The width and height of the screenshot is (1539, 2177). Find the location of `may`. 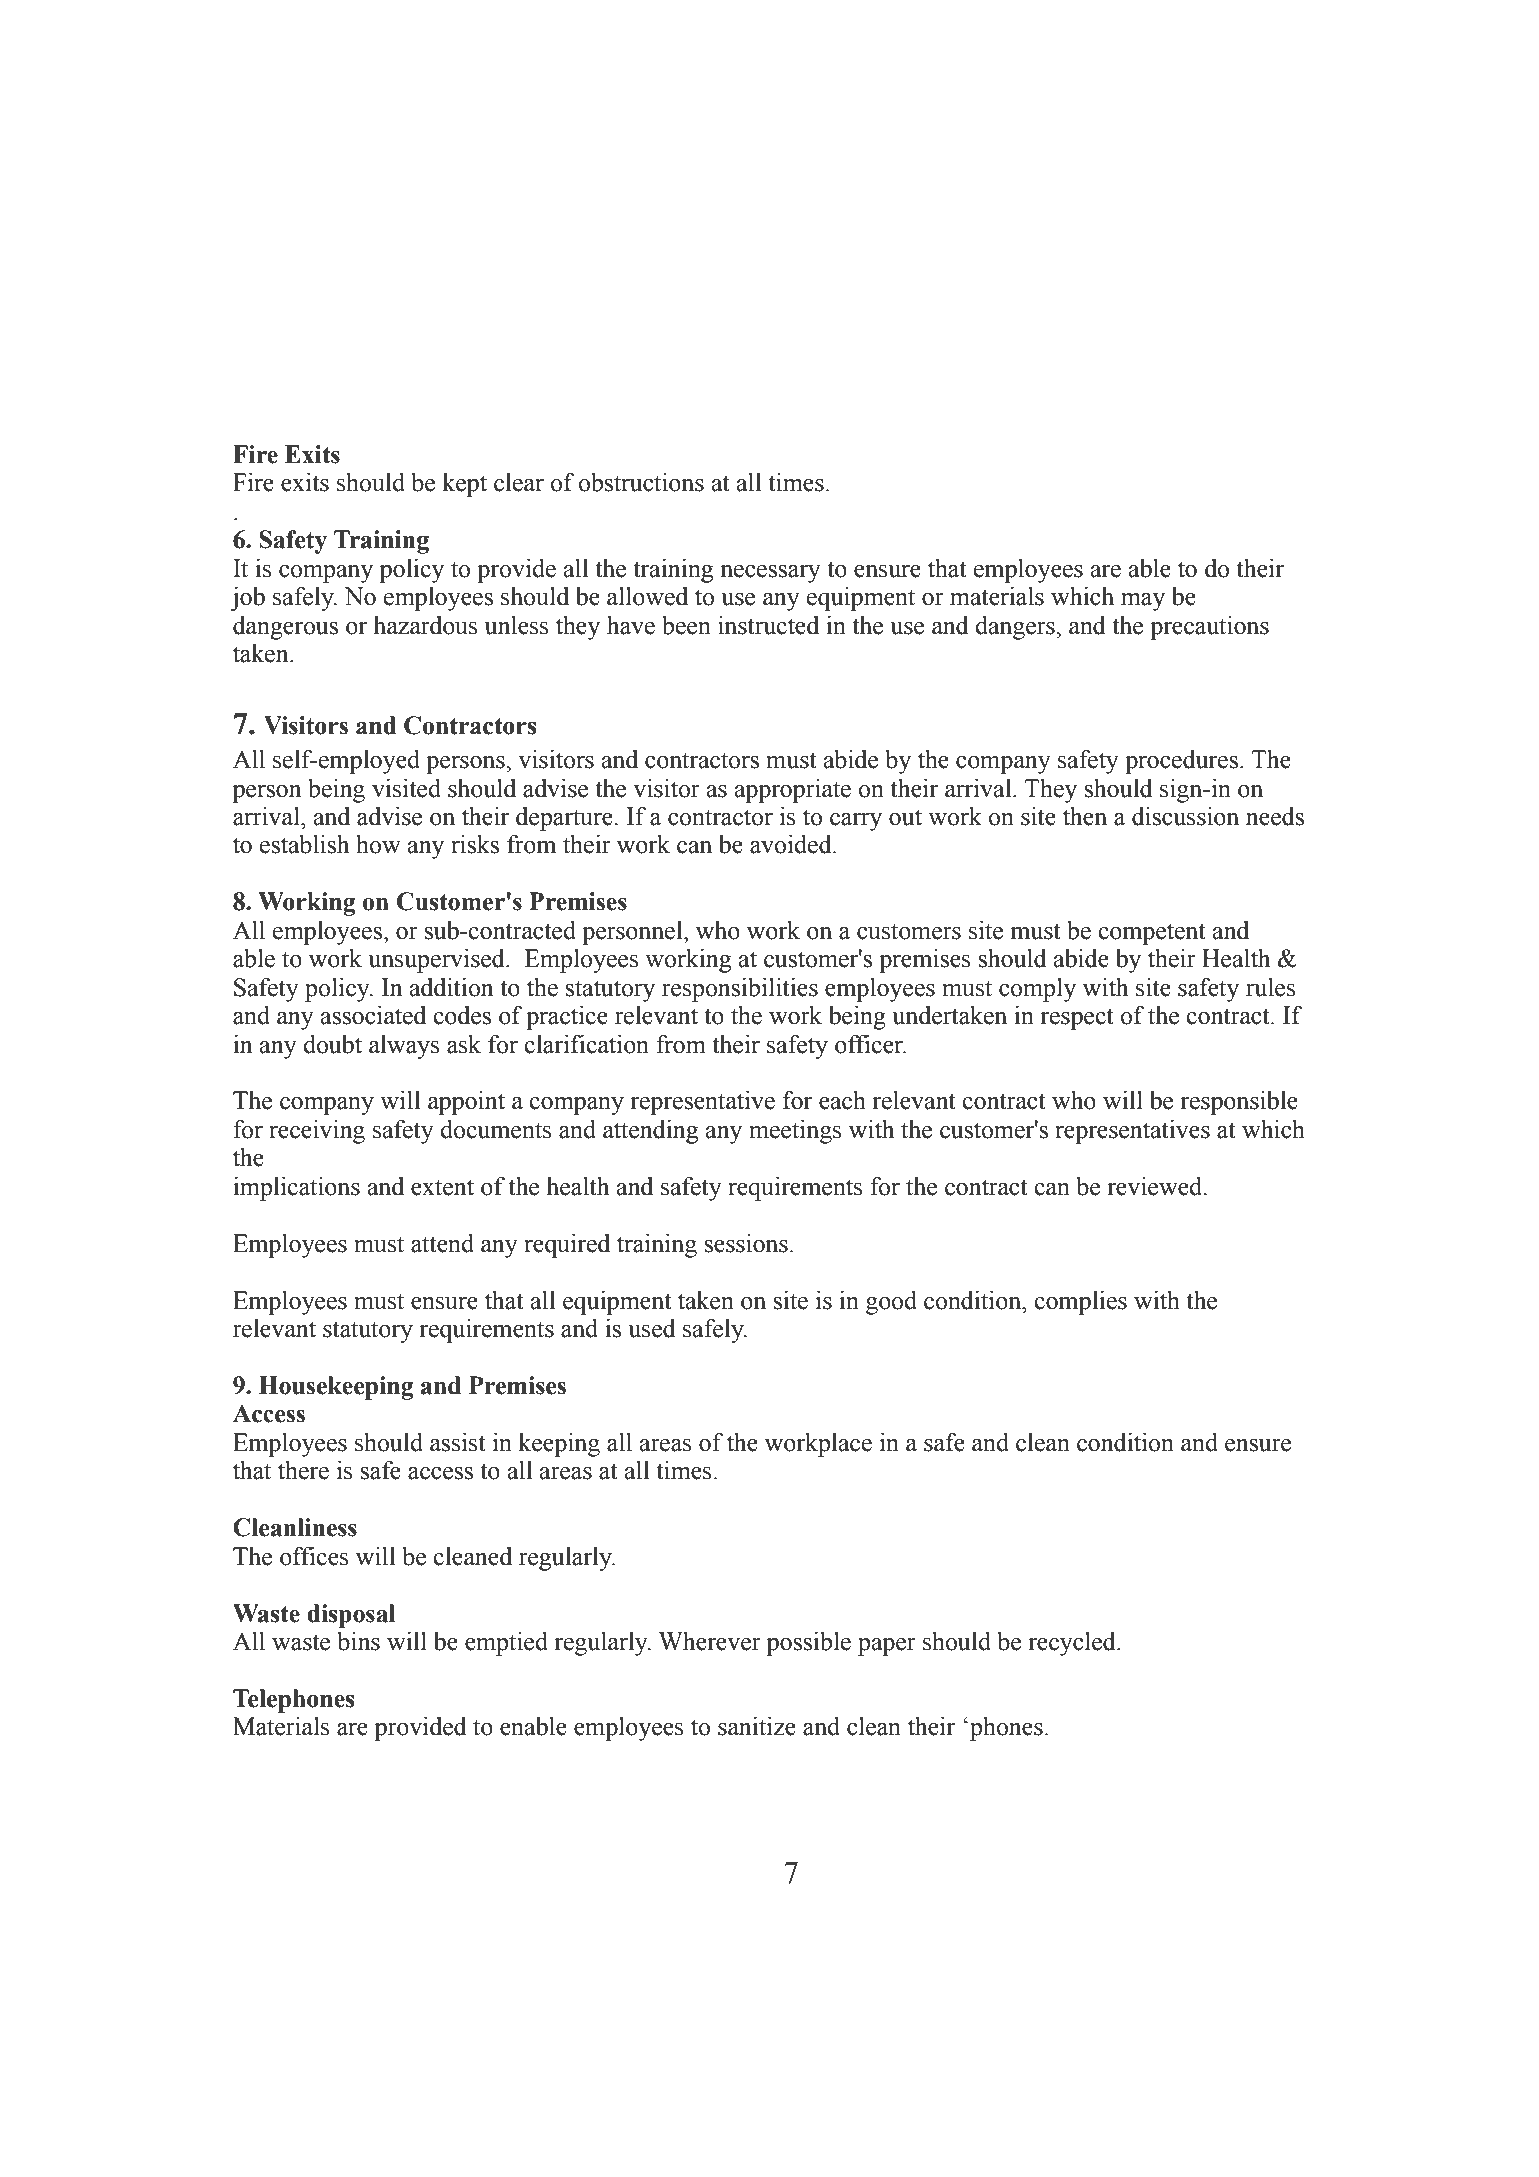

may is located at coordinates (1143, 602).
